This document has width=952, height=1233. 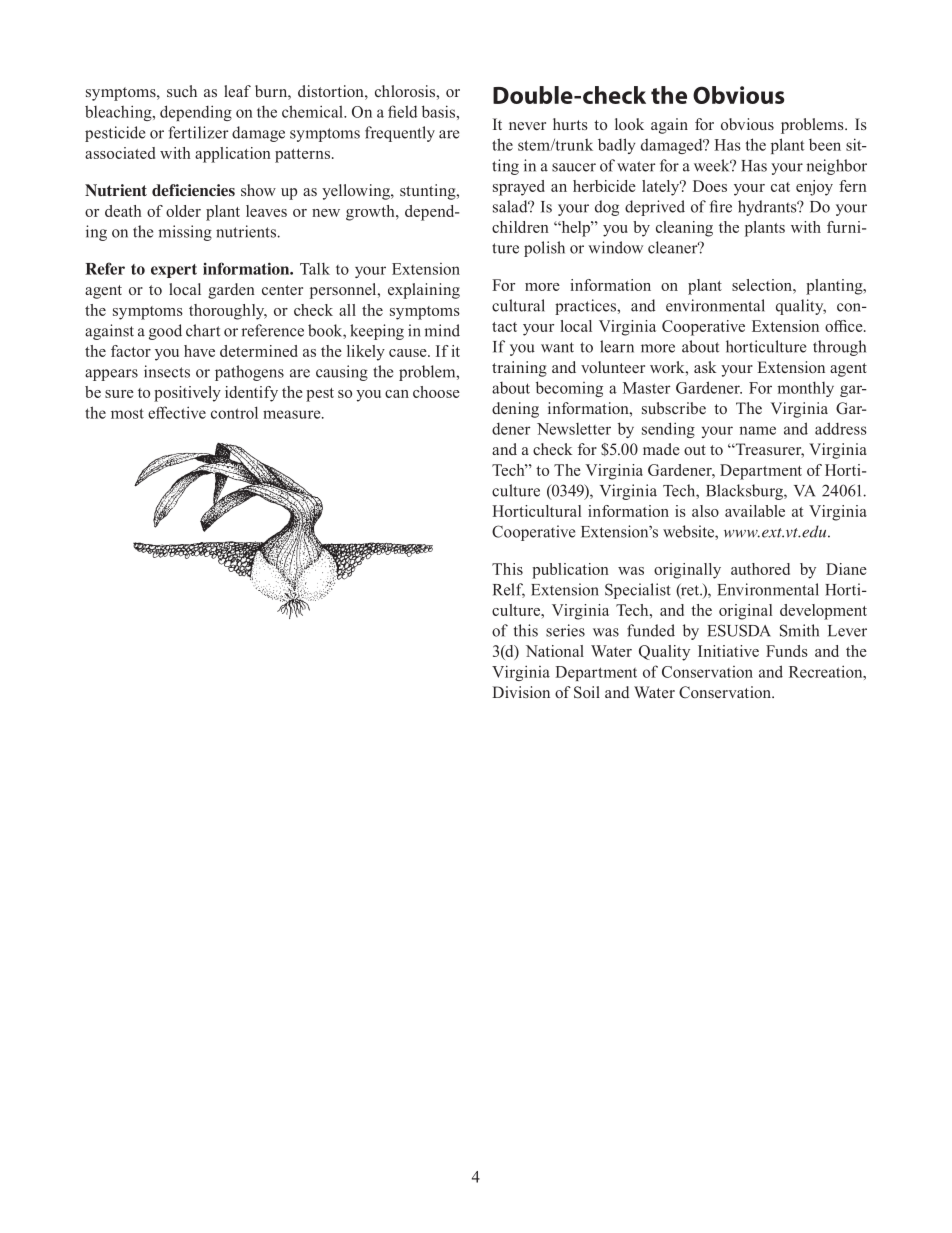 What do you see at coordinates (182, 91) in the document?
I see `such` at bounding box center [182, 91].
